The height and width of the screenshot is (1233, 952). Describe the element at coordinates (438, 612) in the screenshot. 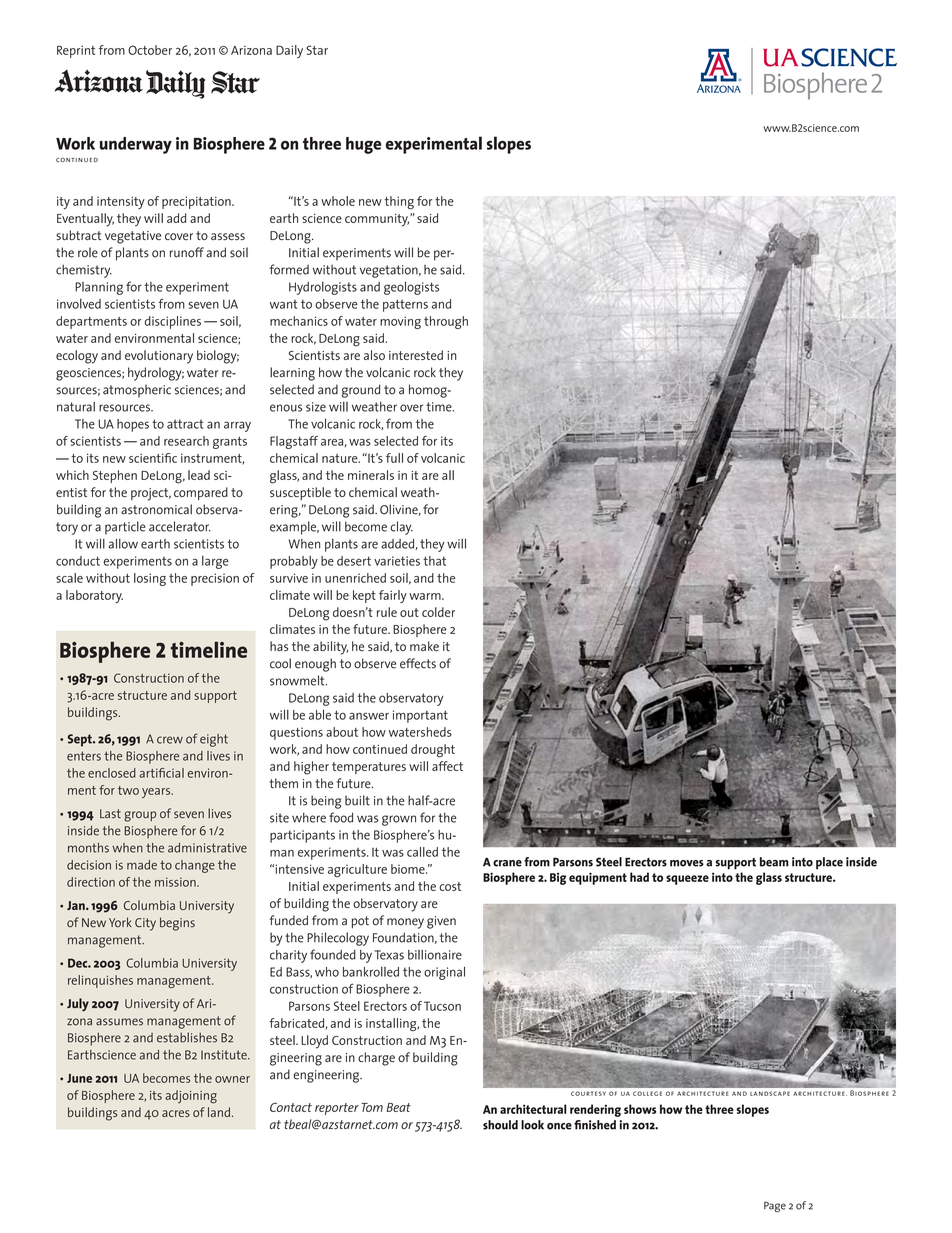

I see `colder` at that location.
